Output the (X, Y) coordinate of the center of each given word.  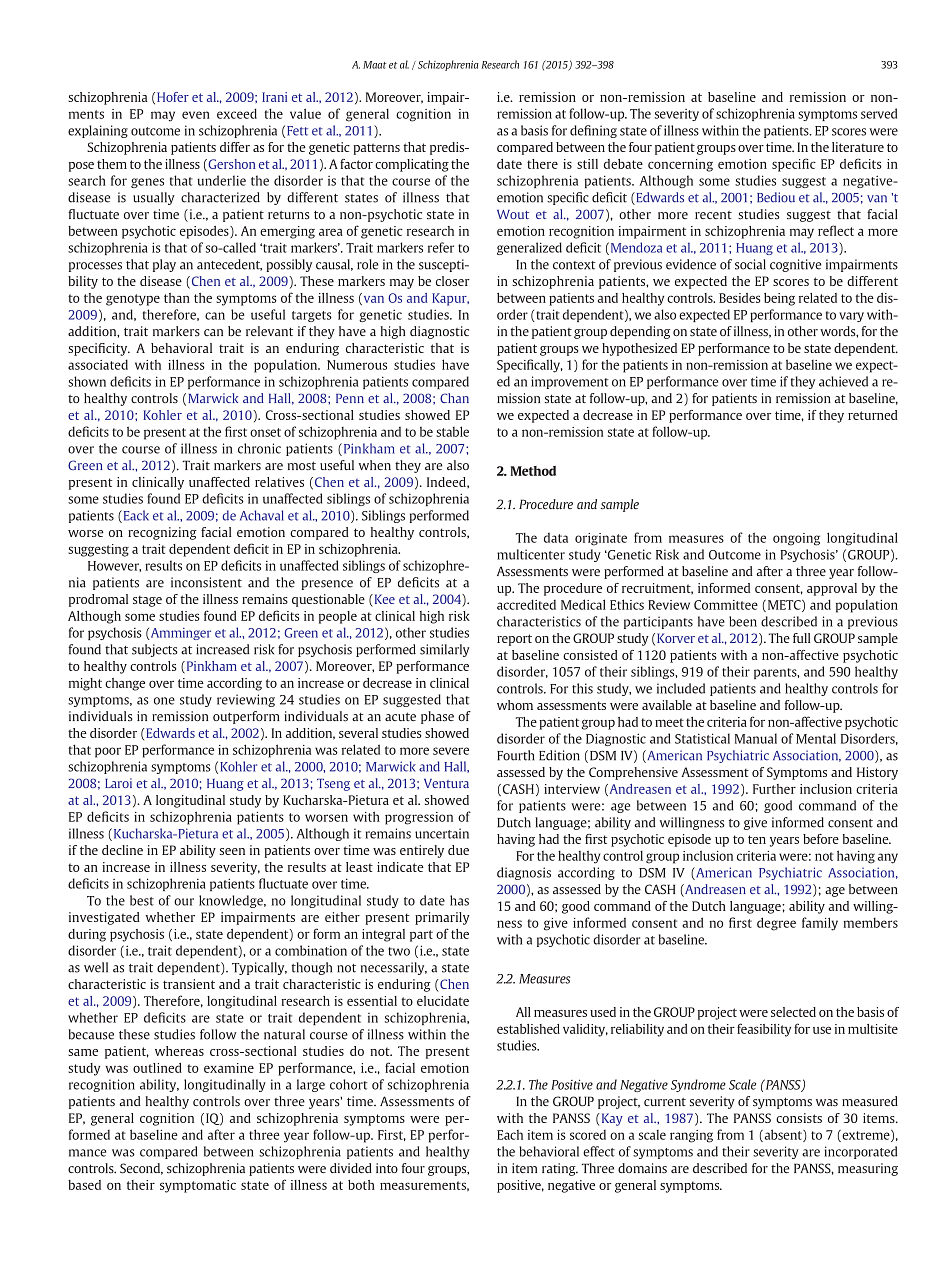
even (196, 115)
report (514, 640)
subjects (155, 650)
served (879, 113)
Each (510, 1135)
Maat (375, 65)
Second (141, 1169)
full (801, 638)
